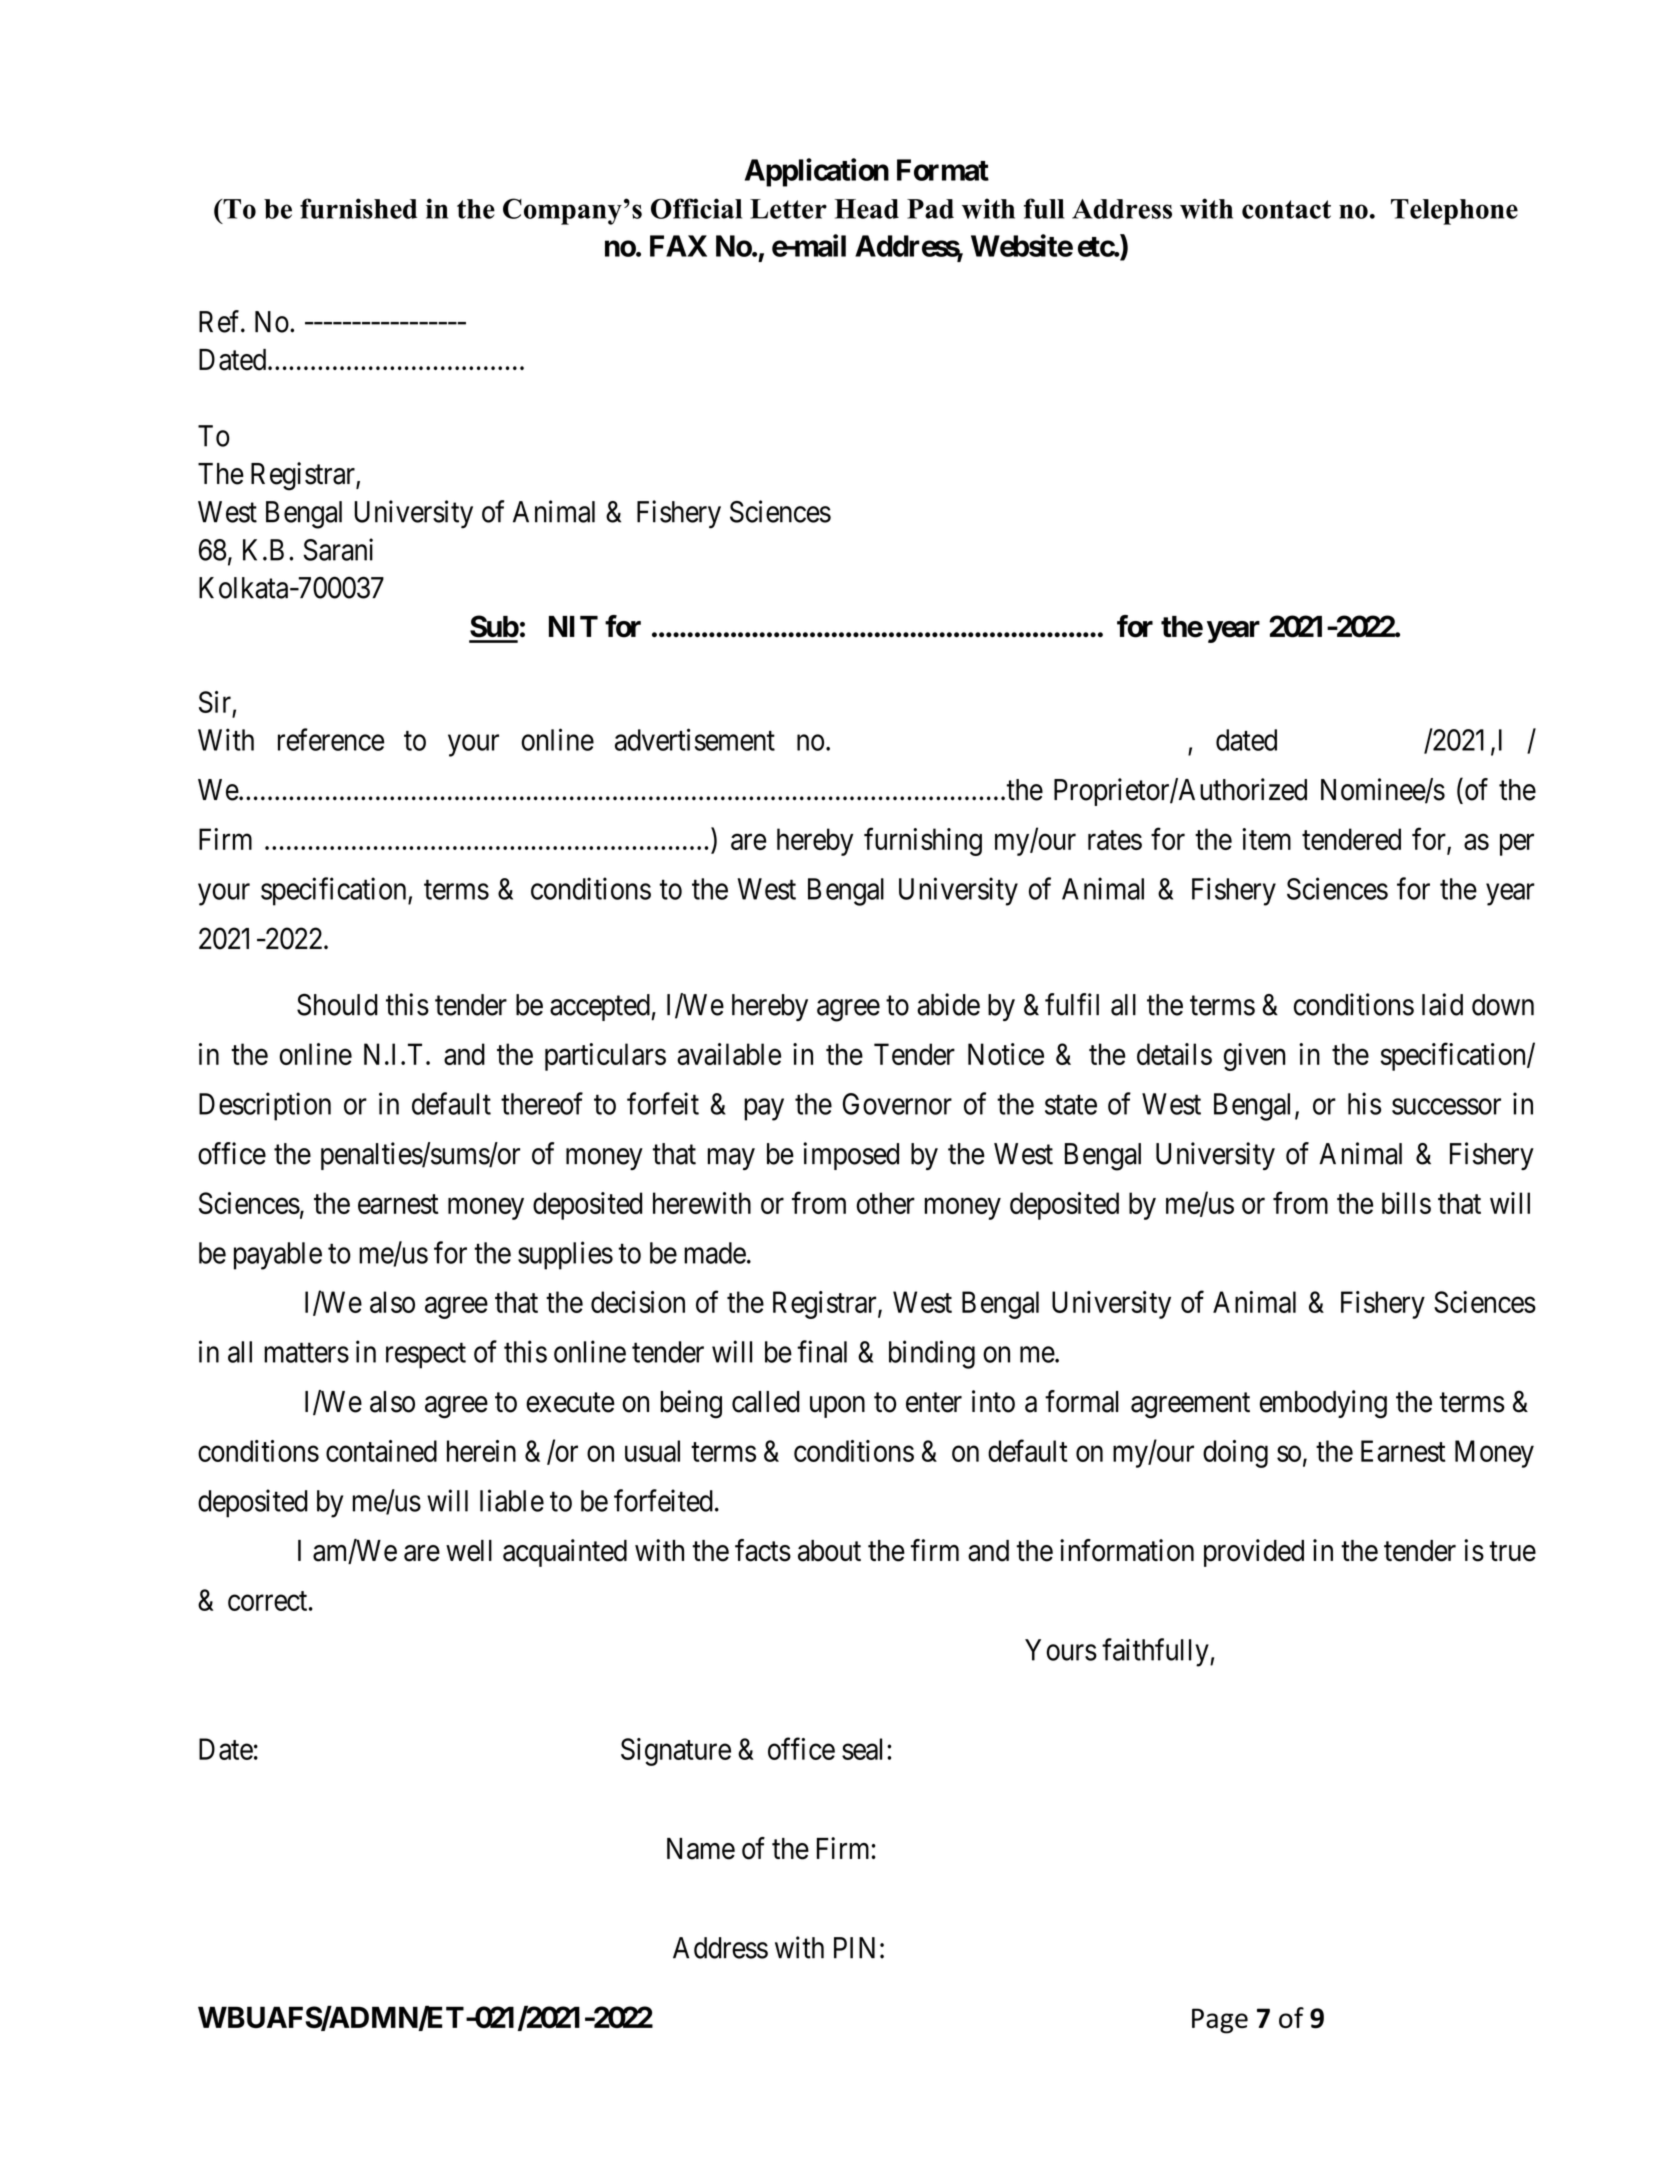  Describe the element at coordinates (1266, 839) in the page. I see `item` at that location.
